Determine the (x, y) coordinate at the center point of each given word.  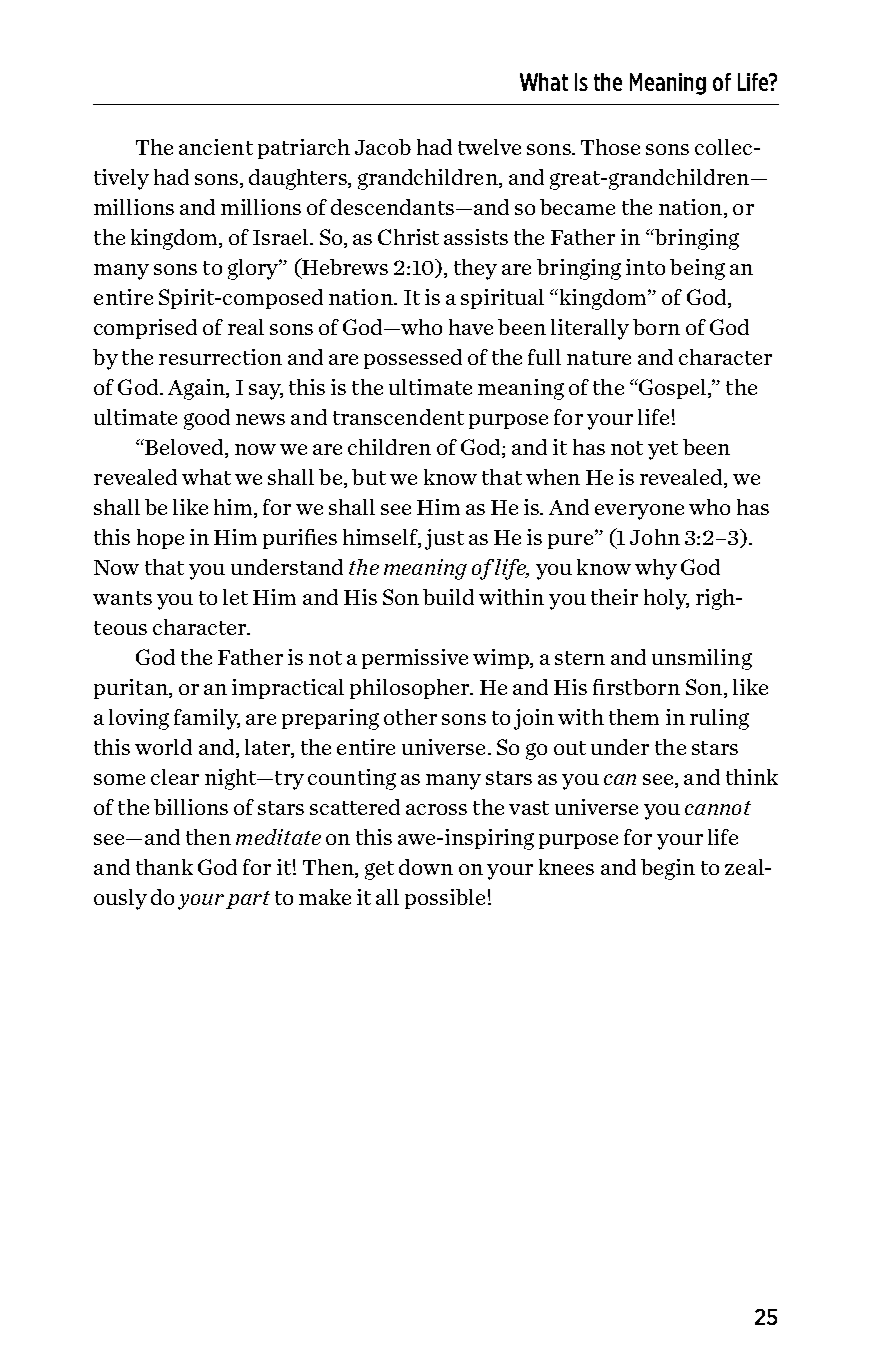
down (426, 867)
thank (164, 867)
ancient (216, 147)
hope (160, 539)
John (655, 537)
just (444, 539)
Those (610, 147)
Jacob (383, 147)
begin (668, 869)
